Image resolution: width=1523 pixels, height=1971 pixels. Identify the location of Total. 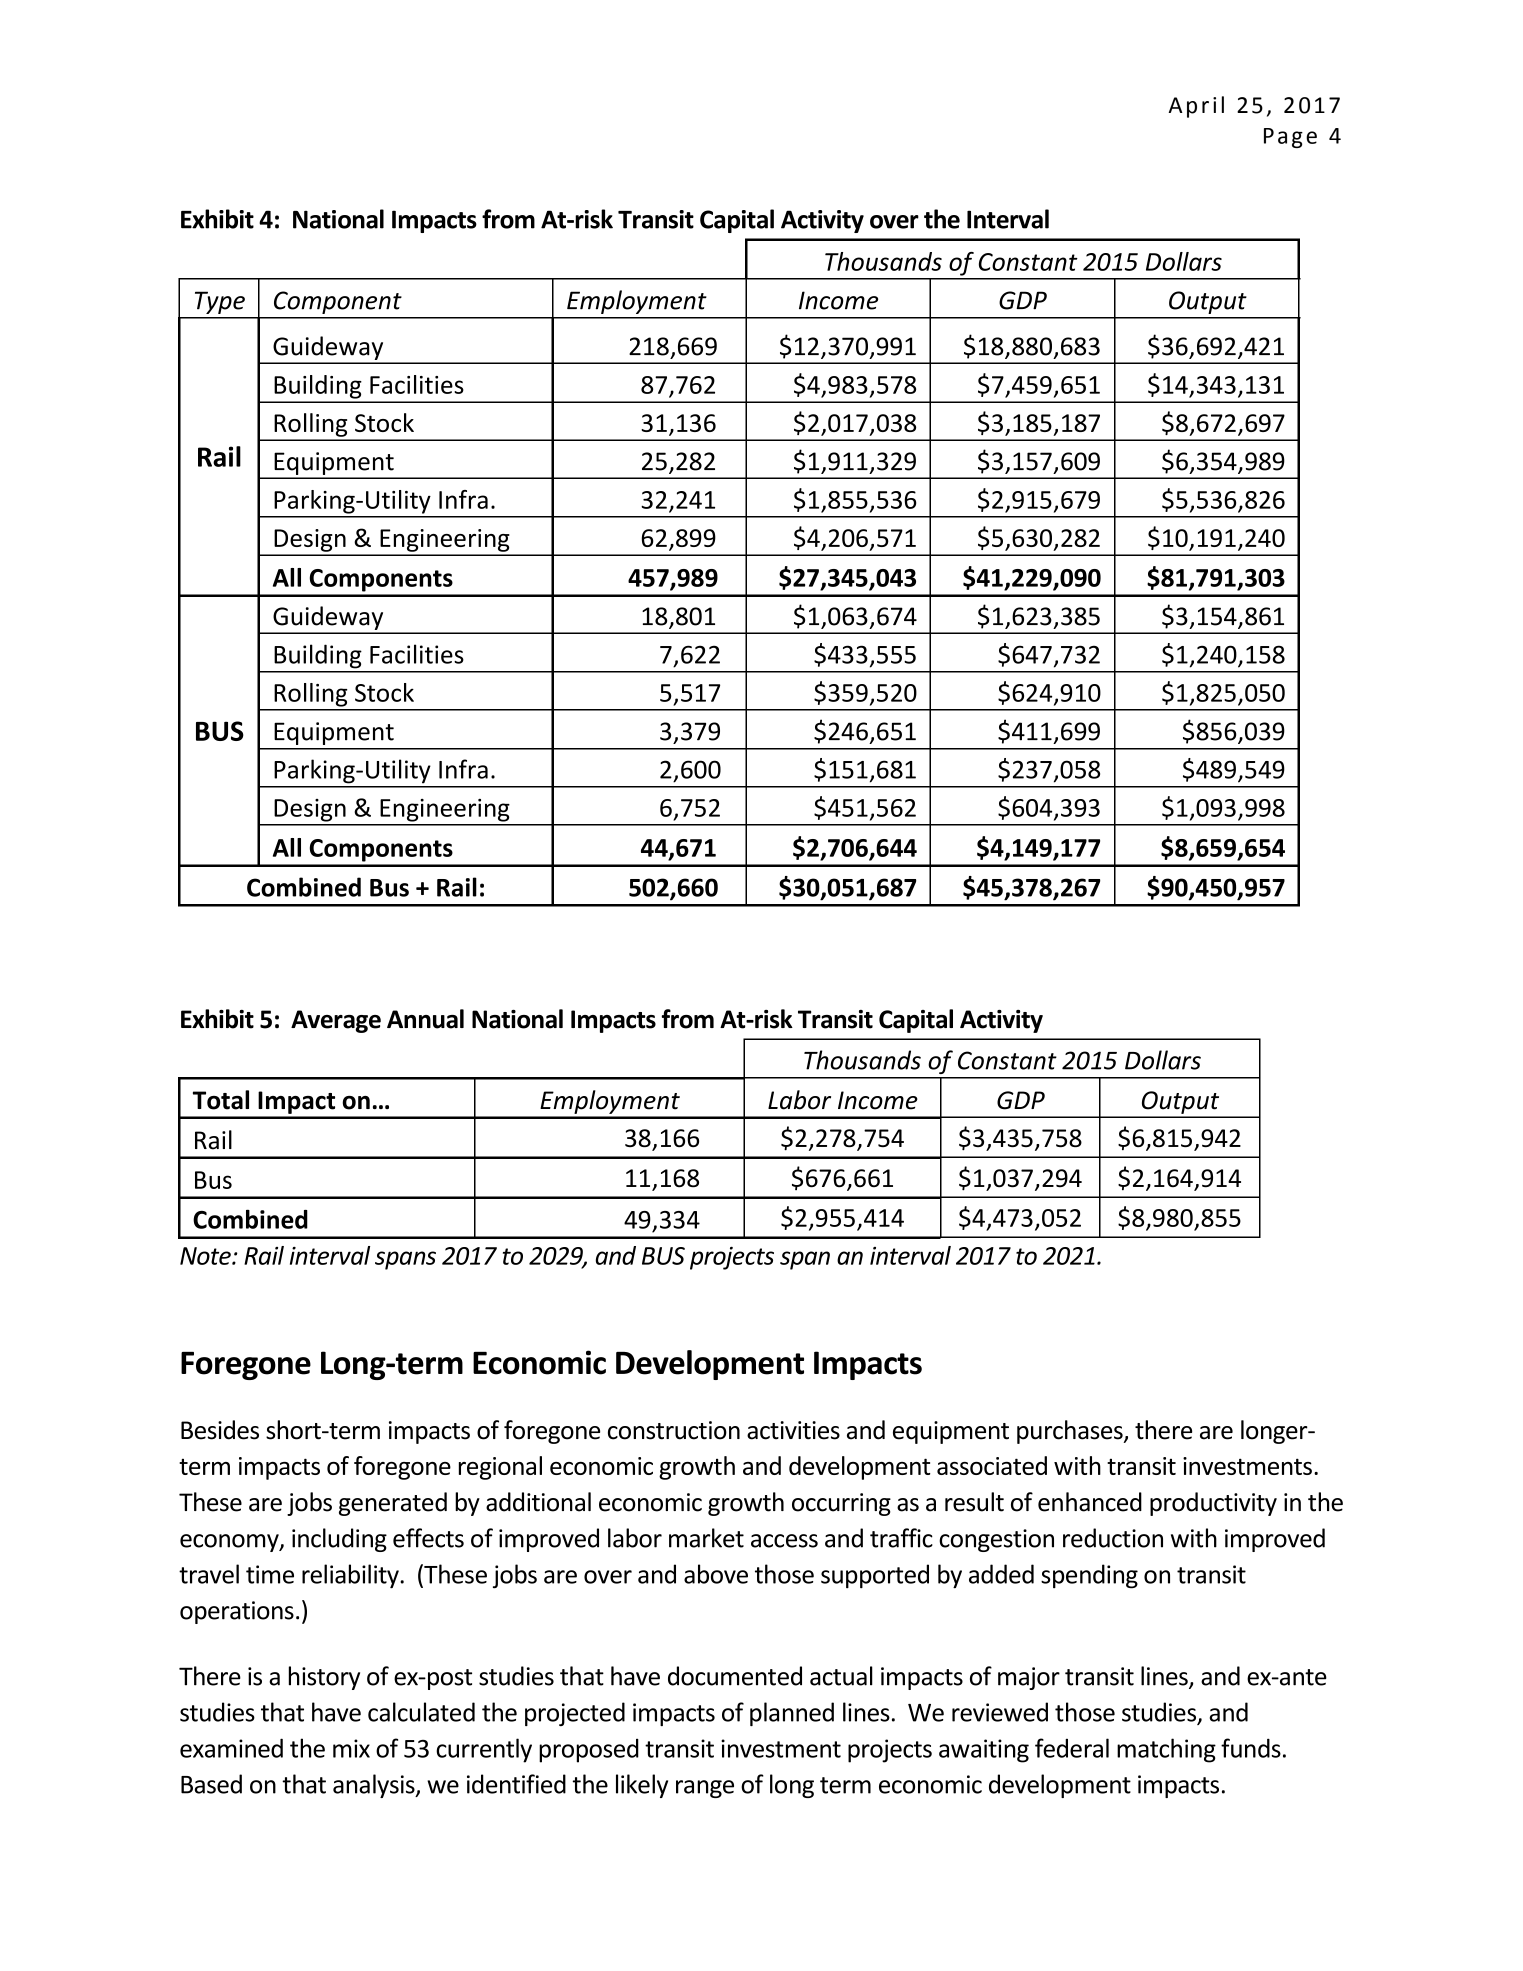
(221, 1100).
